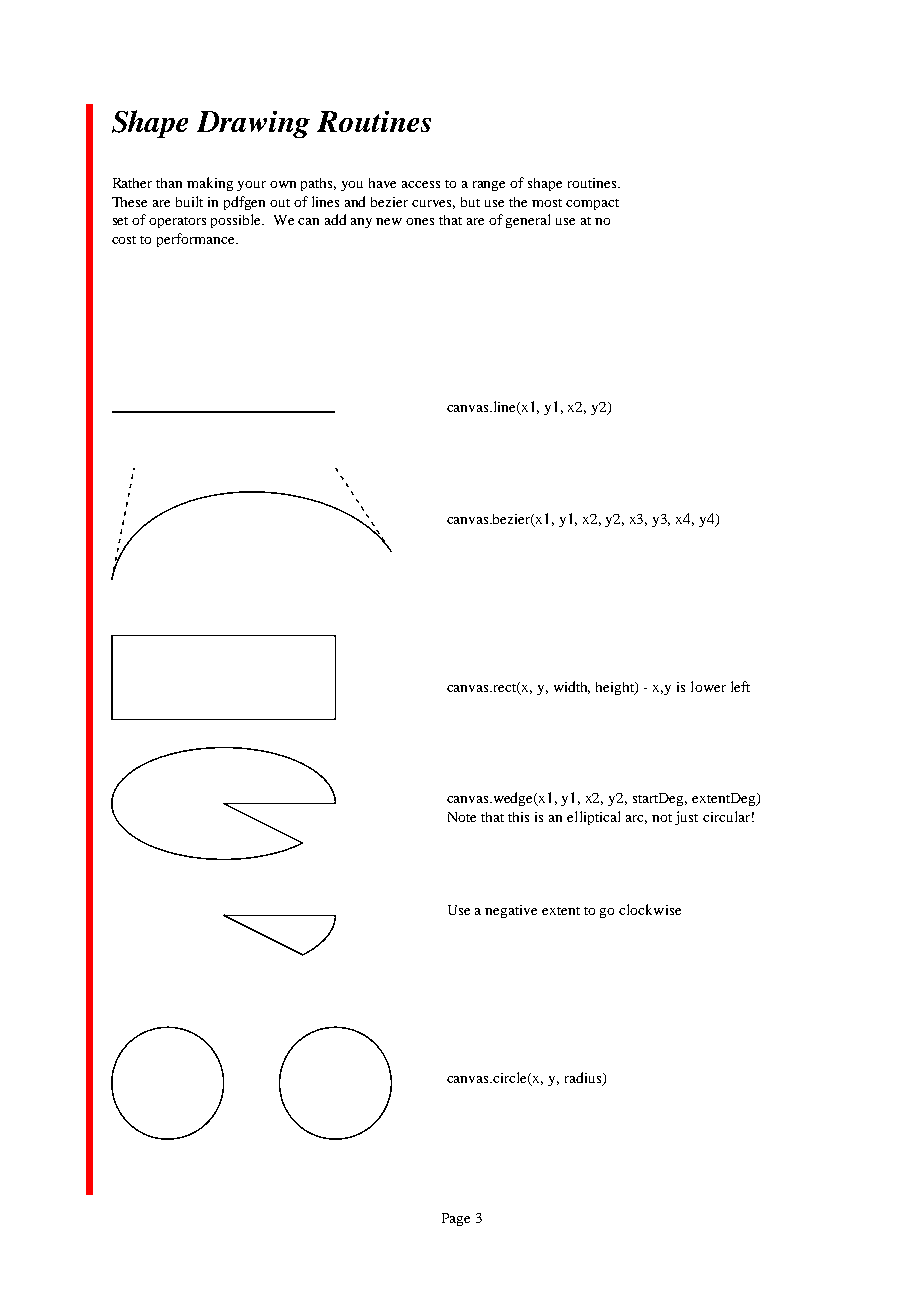  What do you see at coordinates (708, 686) in the screenshot?
I see `lower` at bounding box center [708, 686].
